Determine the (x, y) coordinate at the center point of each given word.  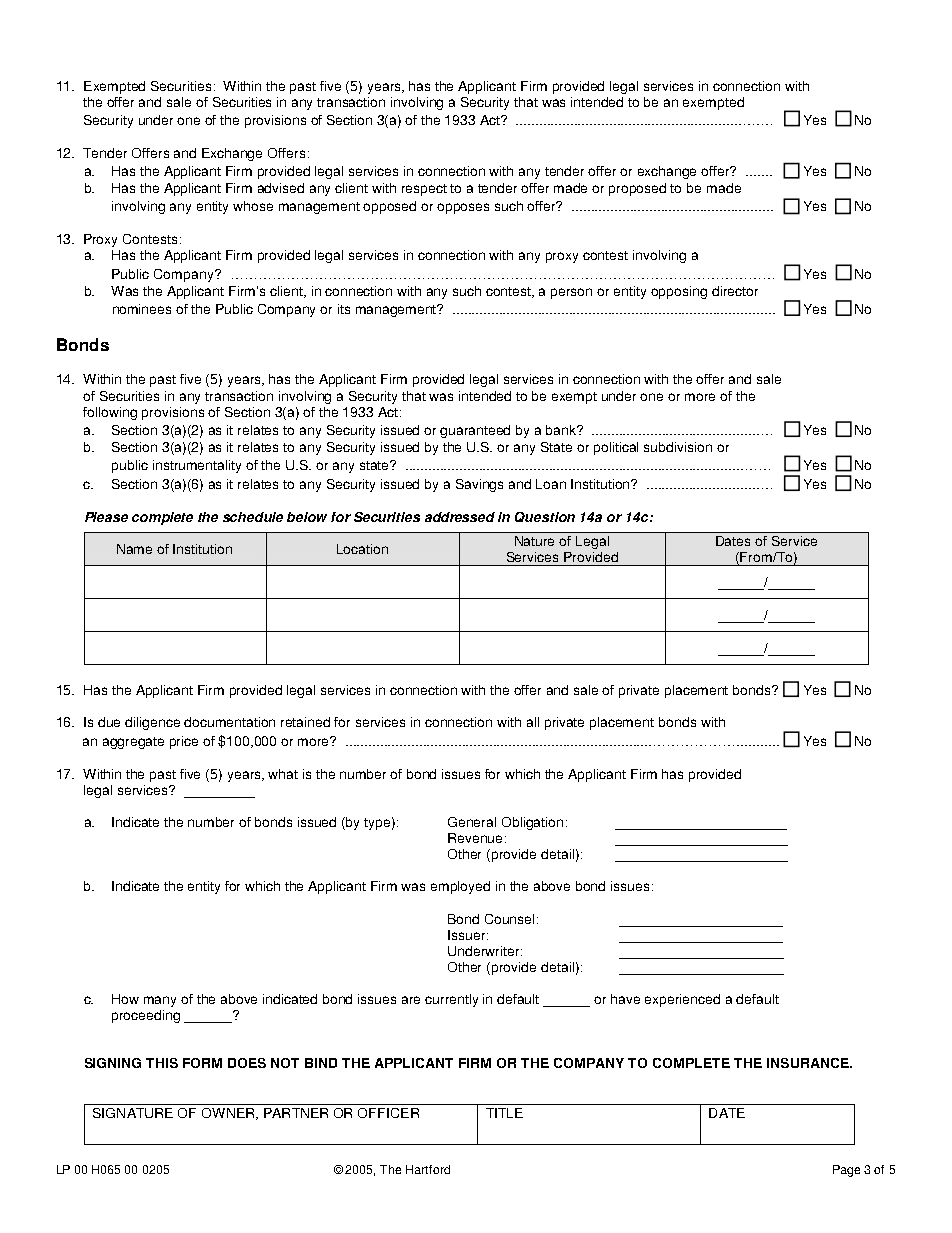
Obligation (532, 823)
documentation (229, 722)
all (533, 722)
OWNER (229, 1114)
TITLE (504, 1113)
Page (846, 1171)
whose (253, 206)
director (735, 291)
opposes (463, 208)
